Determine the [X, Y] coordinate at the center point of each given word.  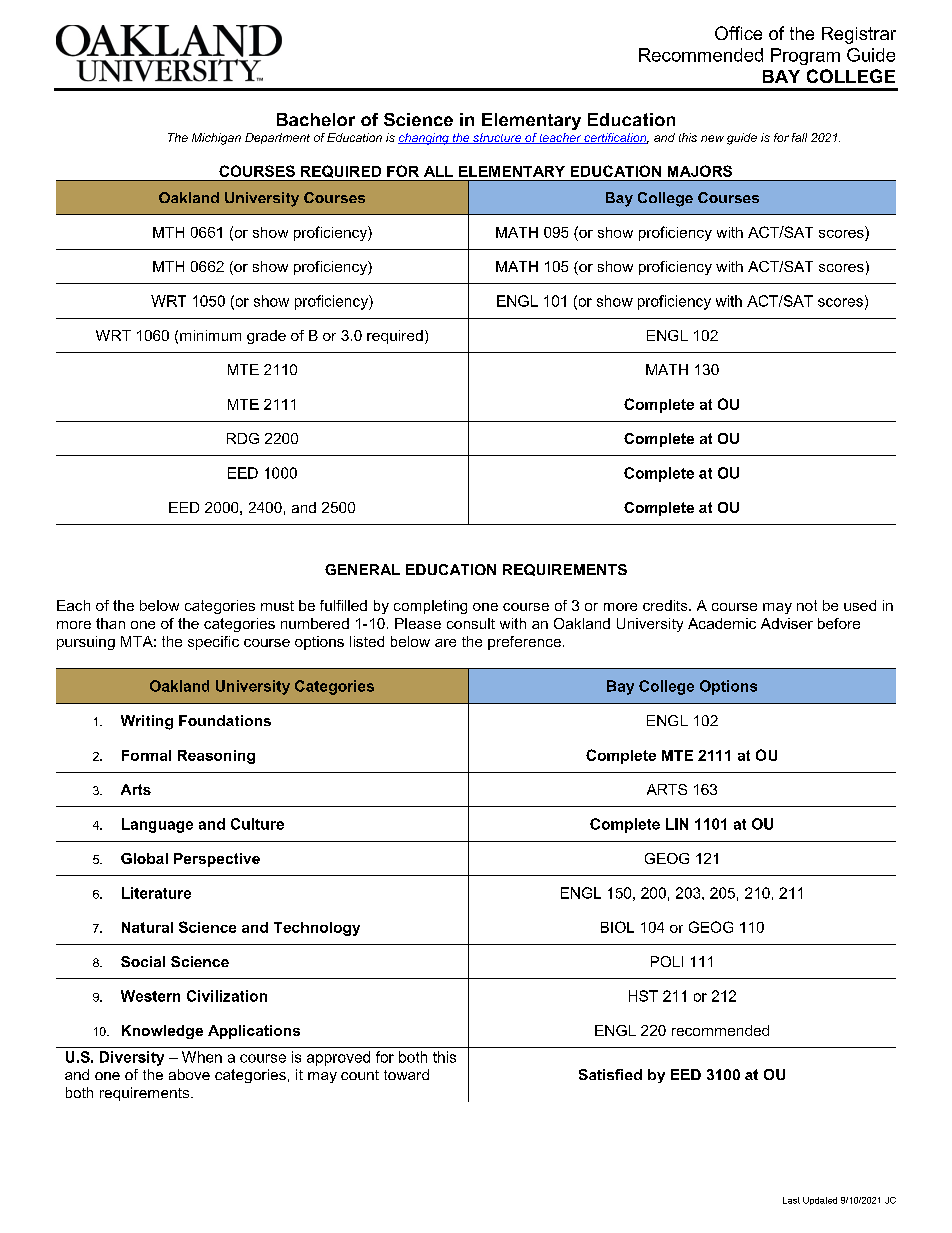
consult [471, 623]
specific [213, 643]
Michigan [216, 139]
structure [497, 138]
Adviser [787, 623]
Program [805, 56]
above [189, 1074]
